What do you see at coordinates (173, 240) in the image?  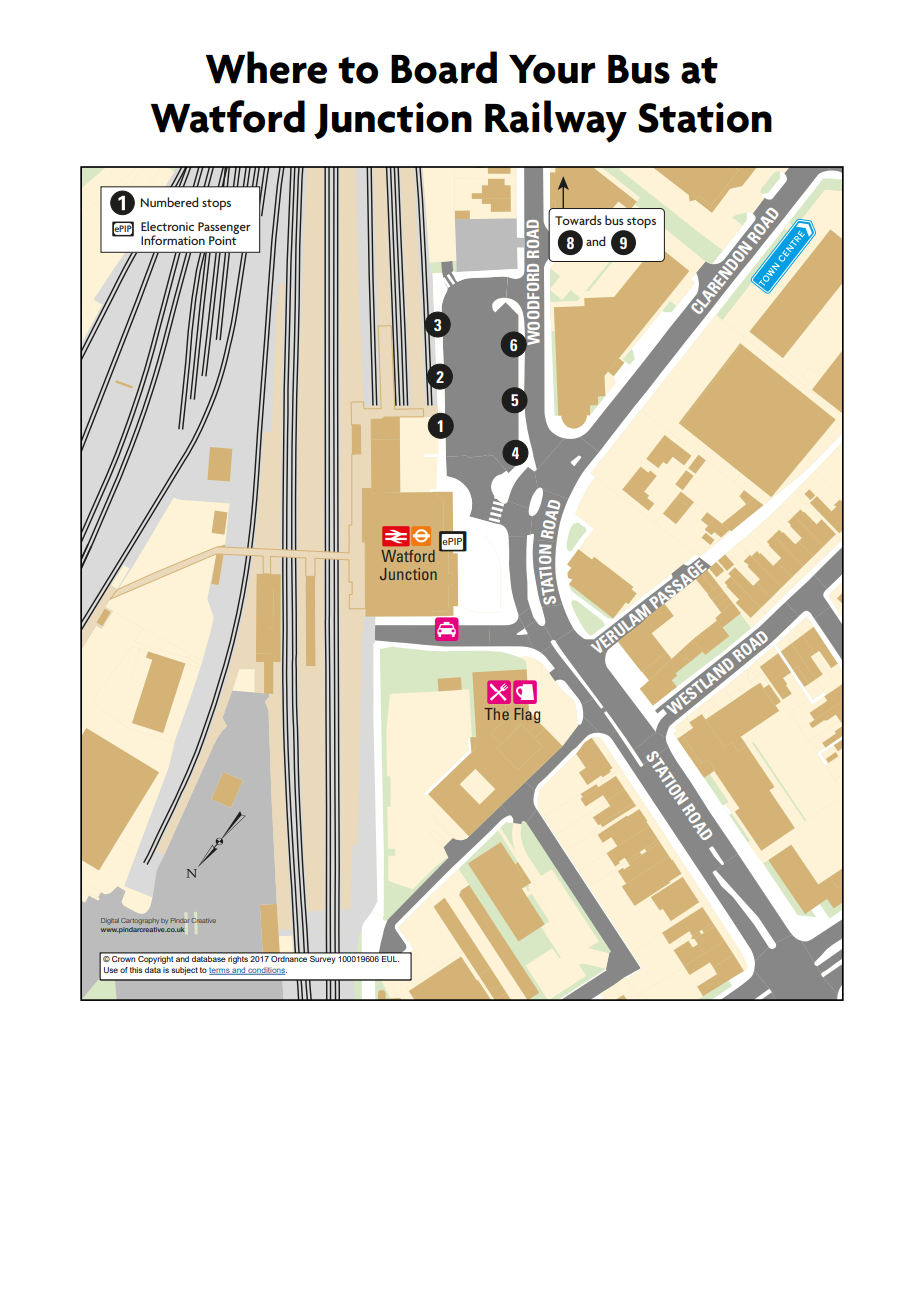 I see `Information` at bounding box center [173, 240].
